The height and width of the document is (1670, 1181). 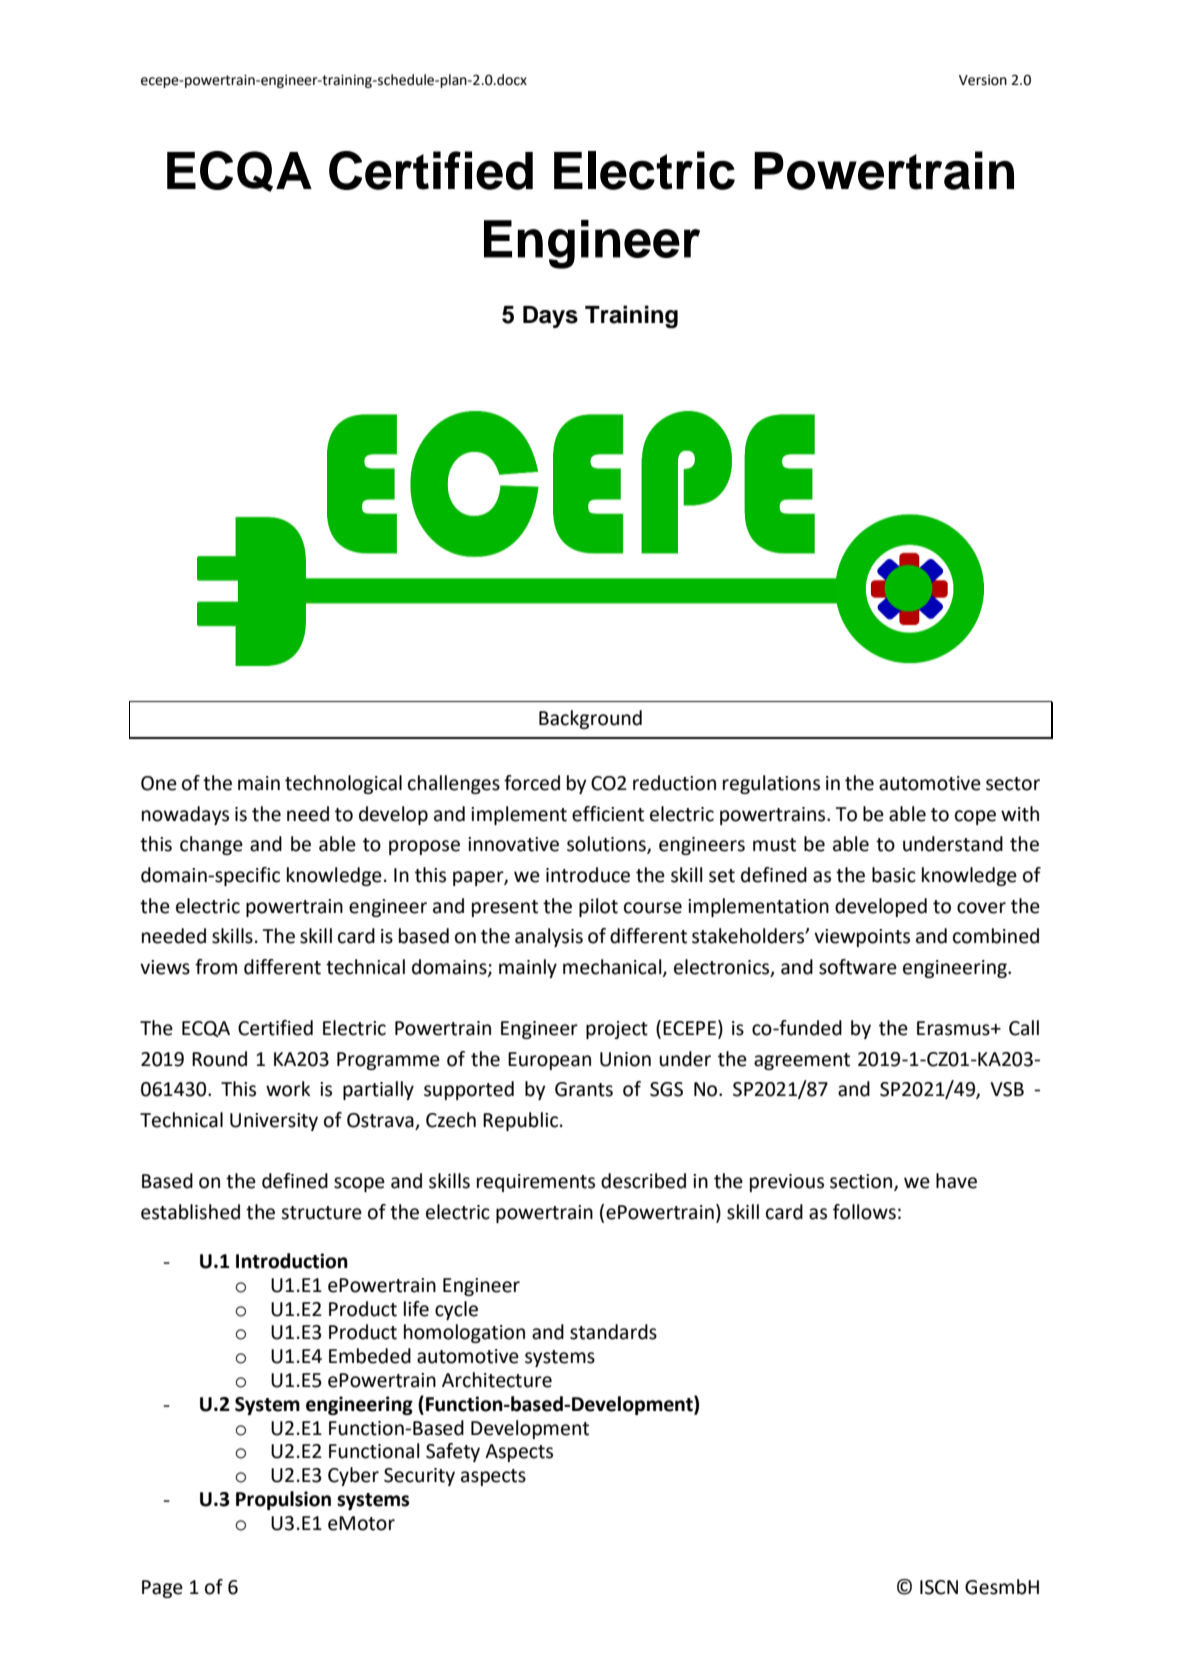 What do you see at coordinates (954, 1028) in the document?
I see `Erasmus` at bounding box center [954, 1028].
